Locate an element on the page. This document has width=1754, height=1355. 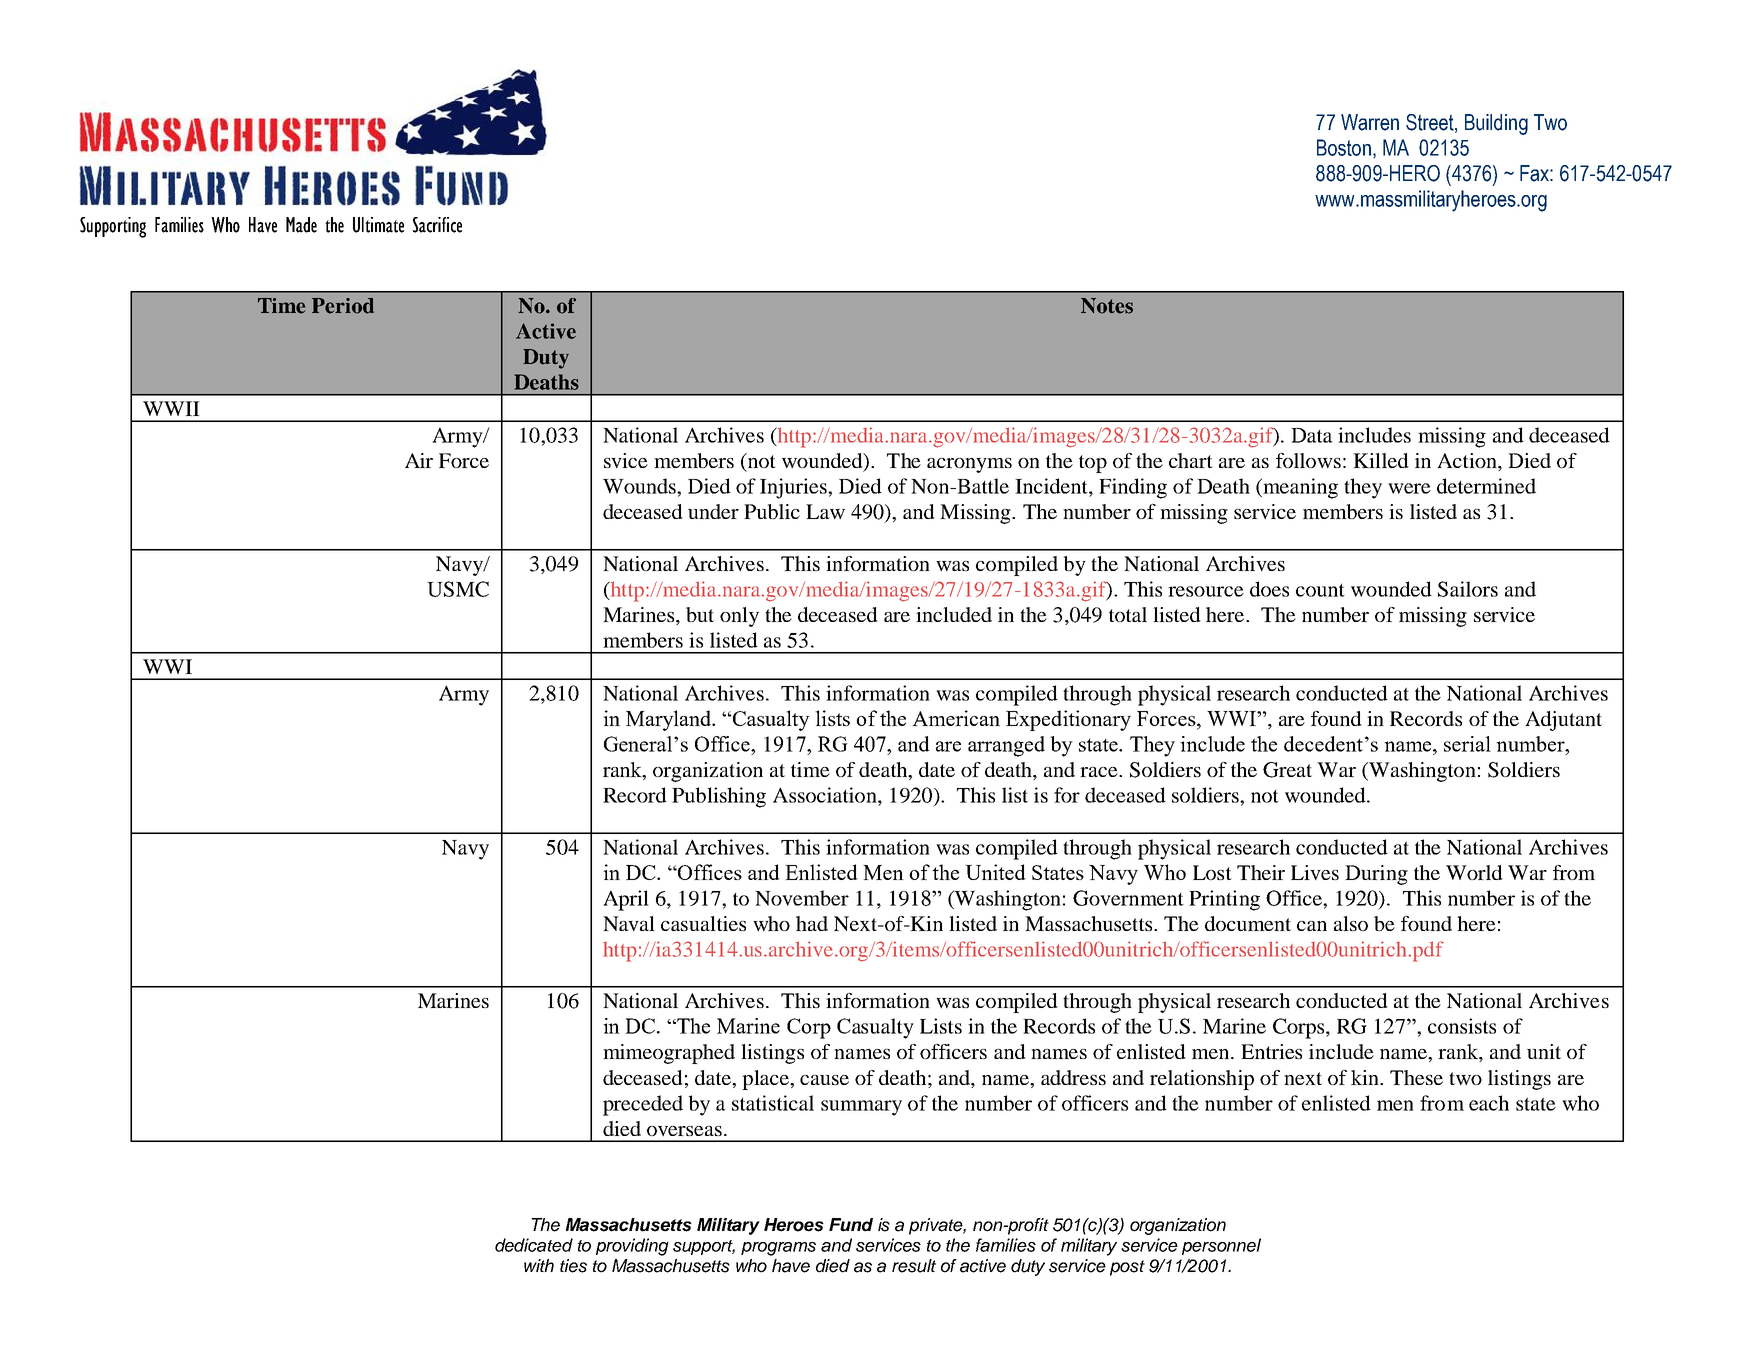
Made is located at coordinates (301, 225).
